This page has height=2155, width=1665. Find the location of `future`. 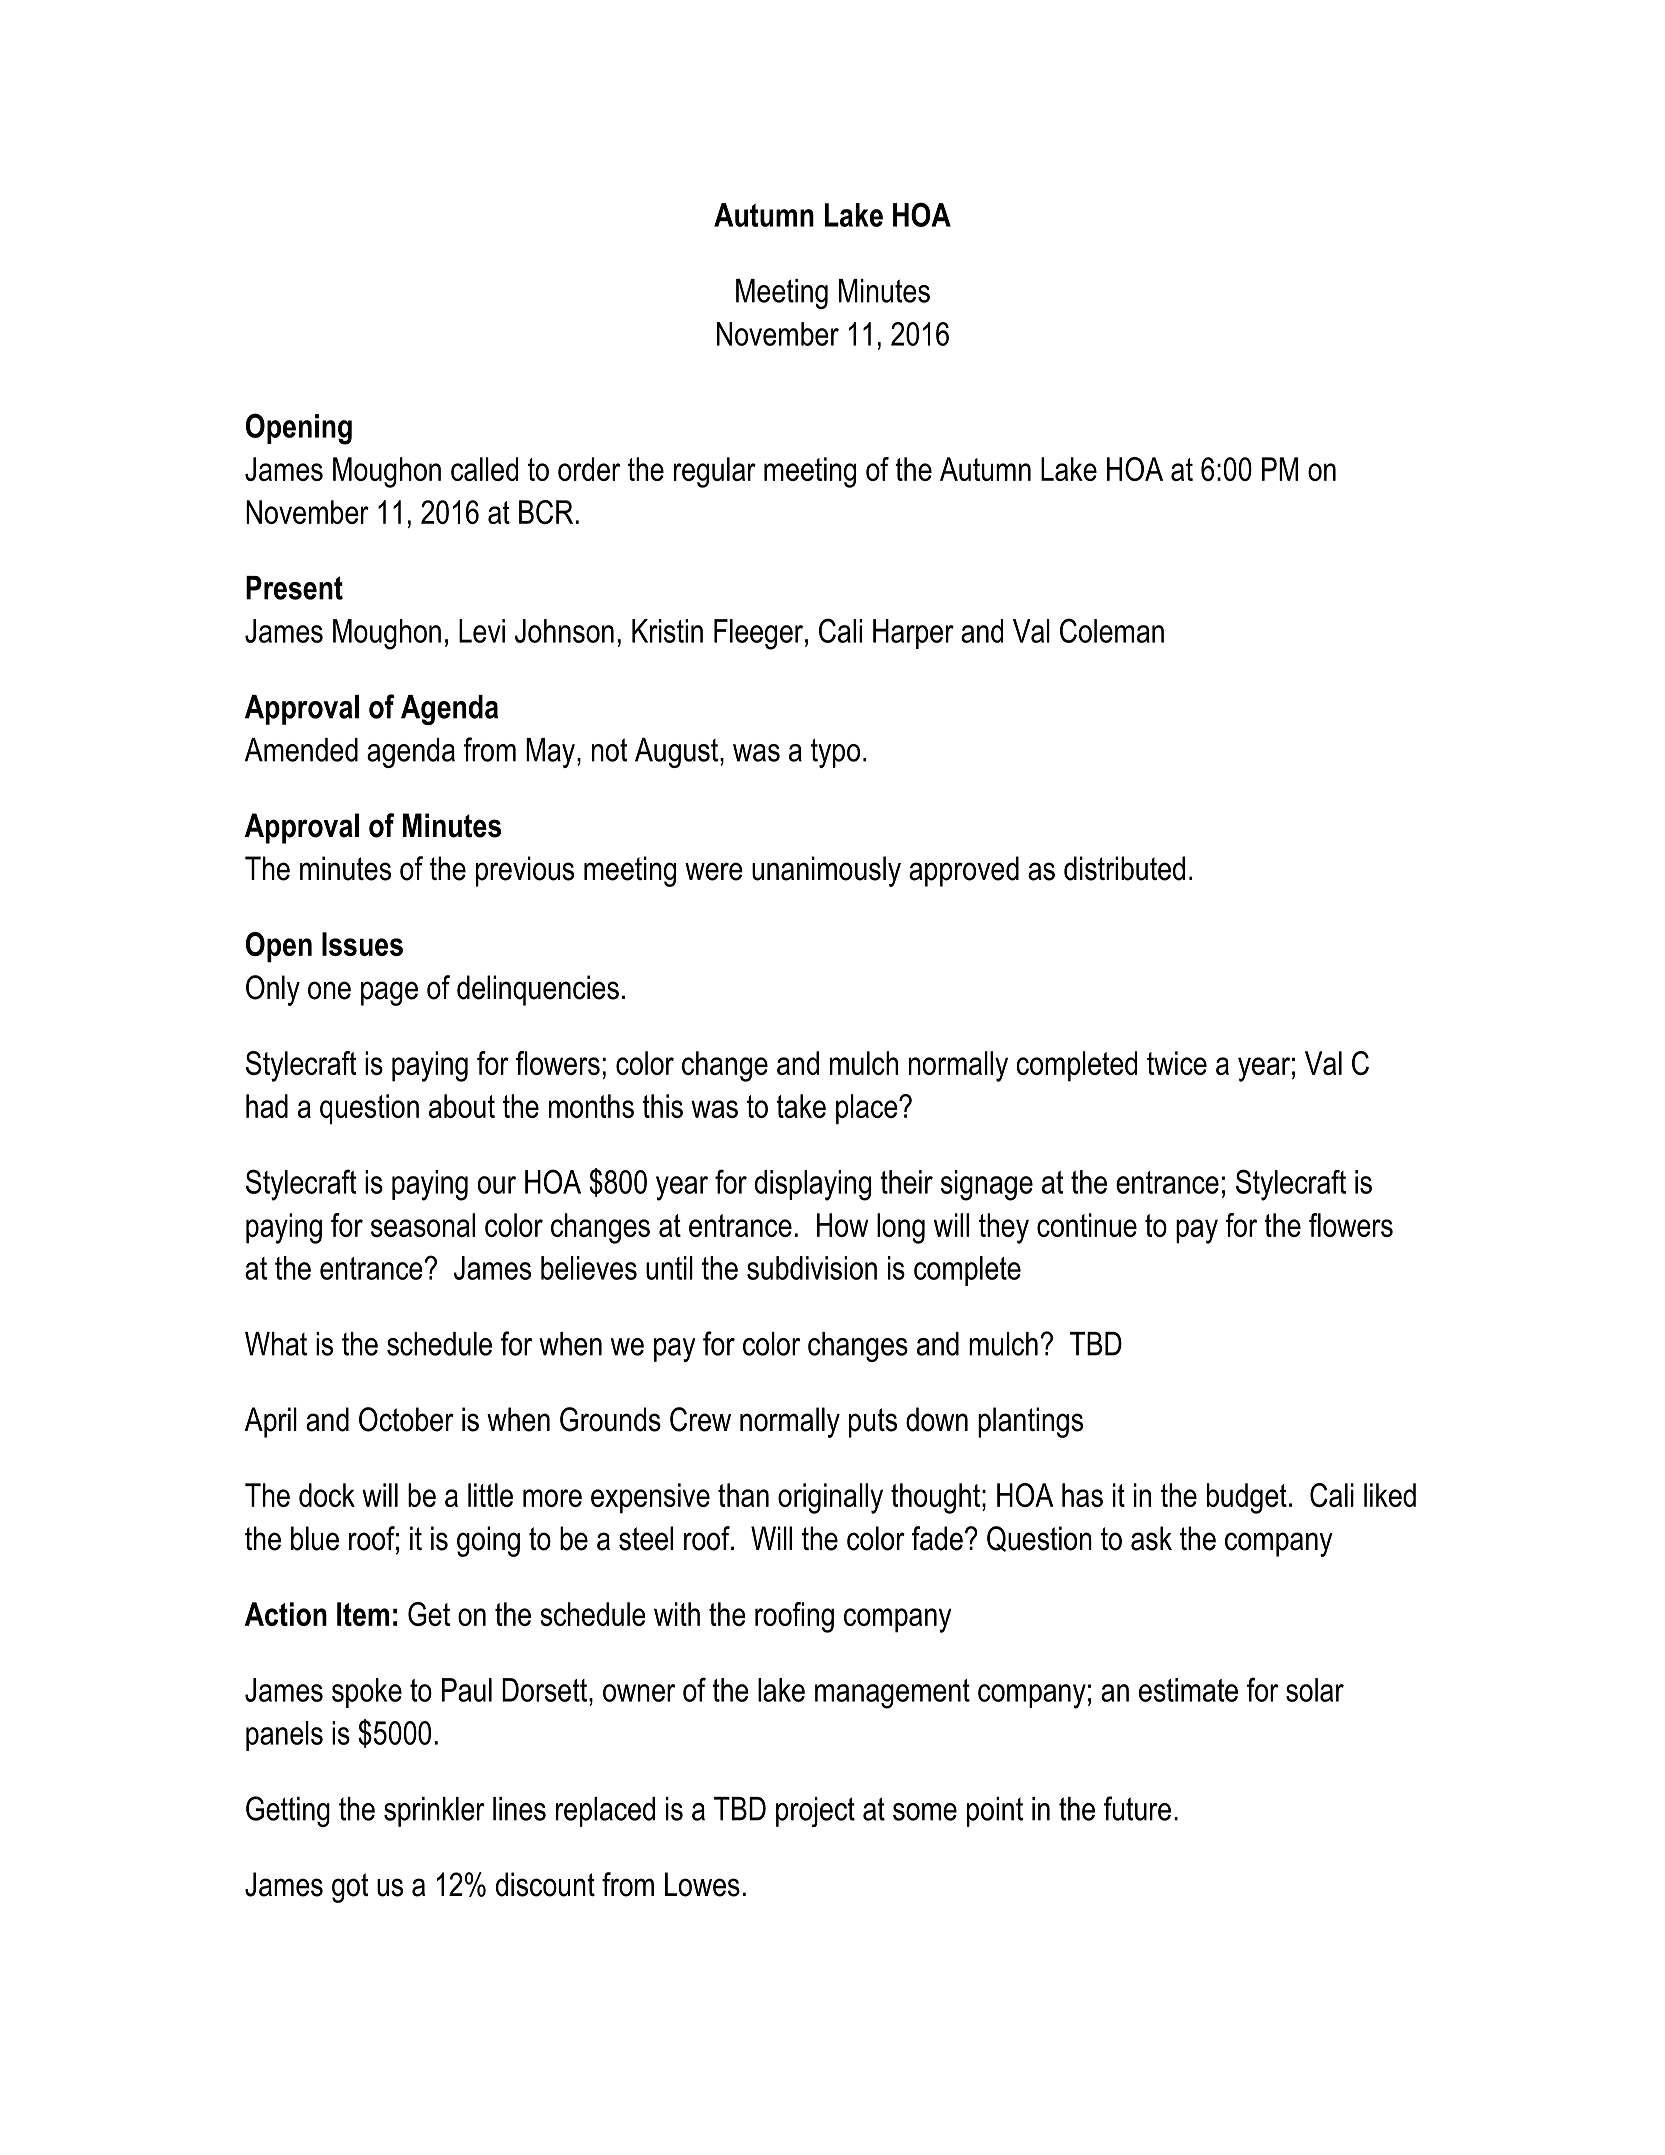

future is located at coordinates (1137, 1808).
